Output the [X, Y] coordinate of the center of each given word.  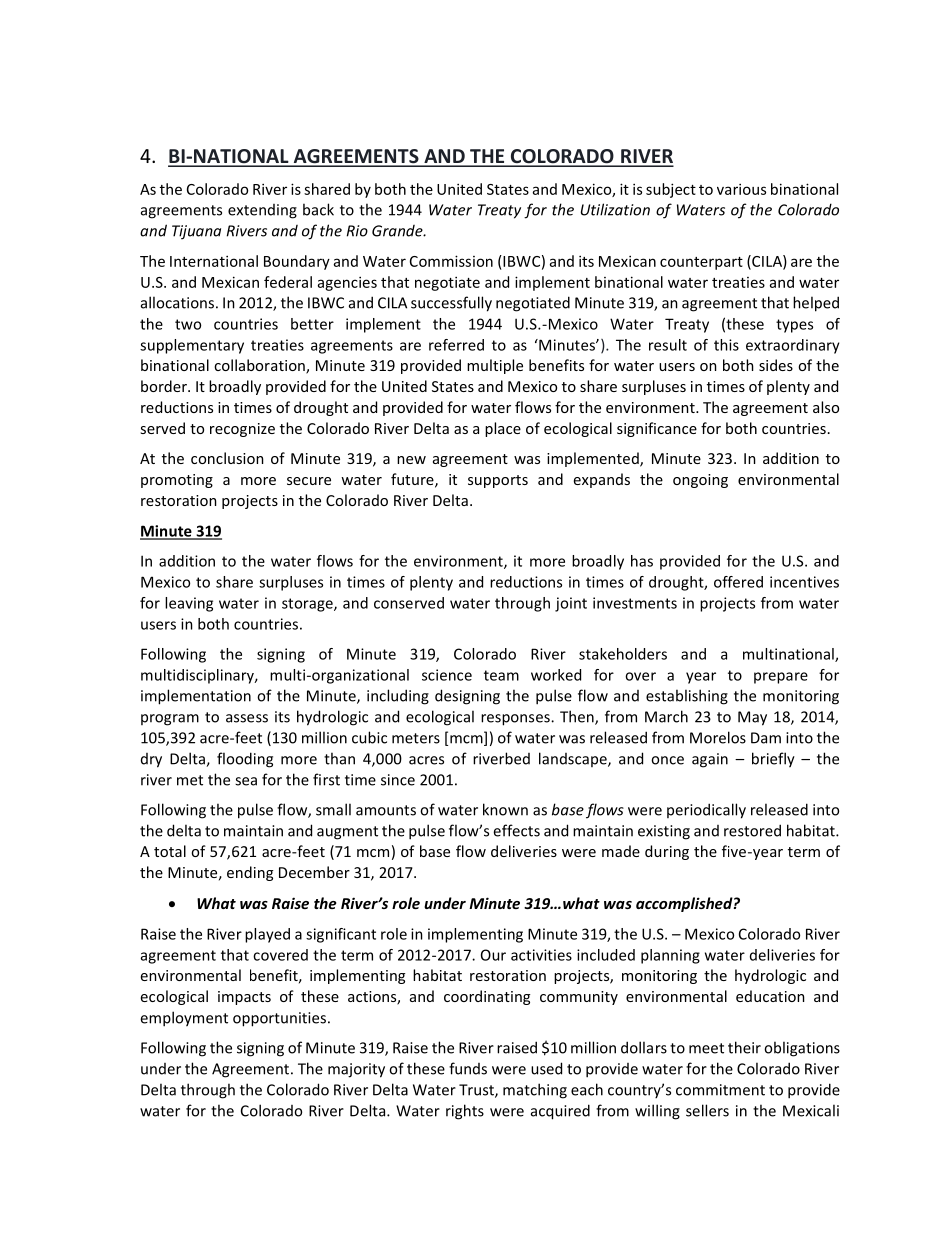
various [741, 189]
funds [468, 1068]
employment [184, 1019]
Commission [451, 261]
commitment [720, 1090]
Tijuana [196, 232]
